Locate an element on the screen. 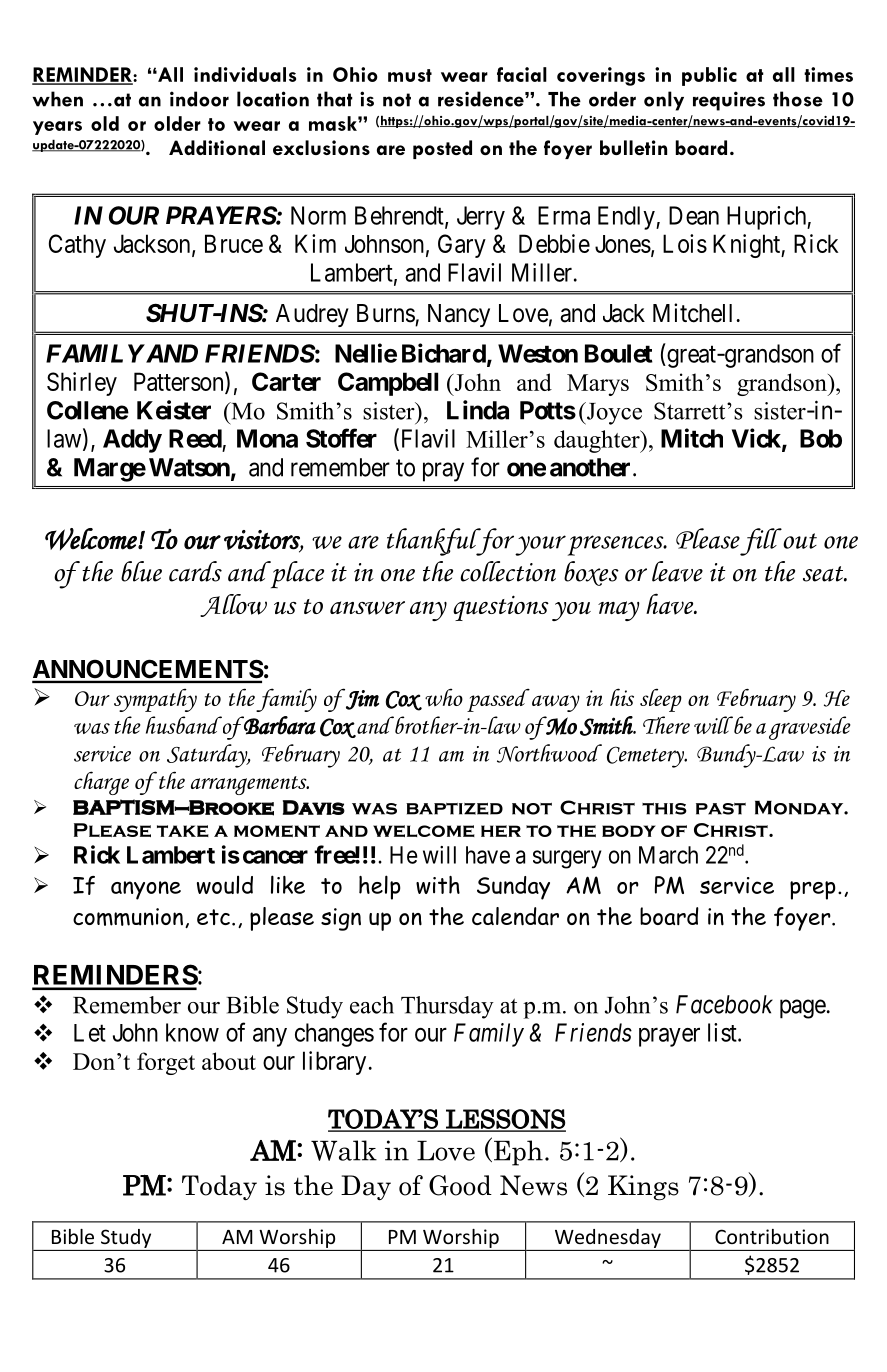  Contribution is located at coordinates (772, 1236).
